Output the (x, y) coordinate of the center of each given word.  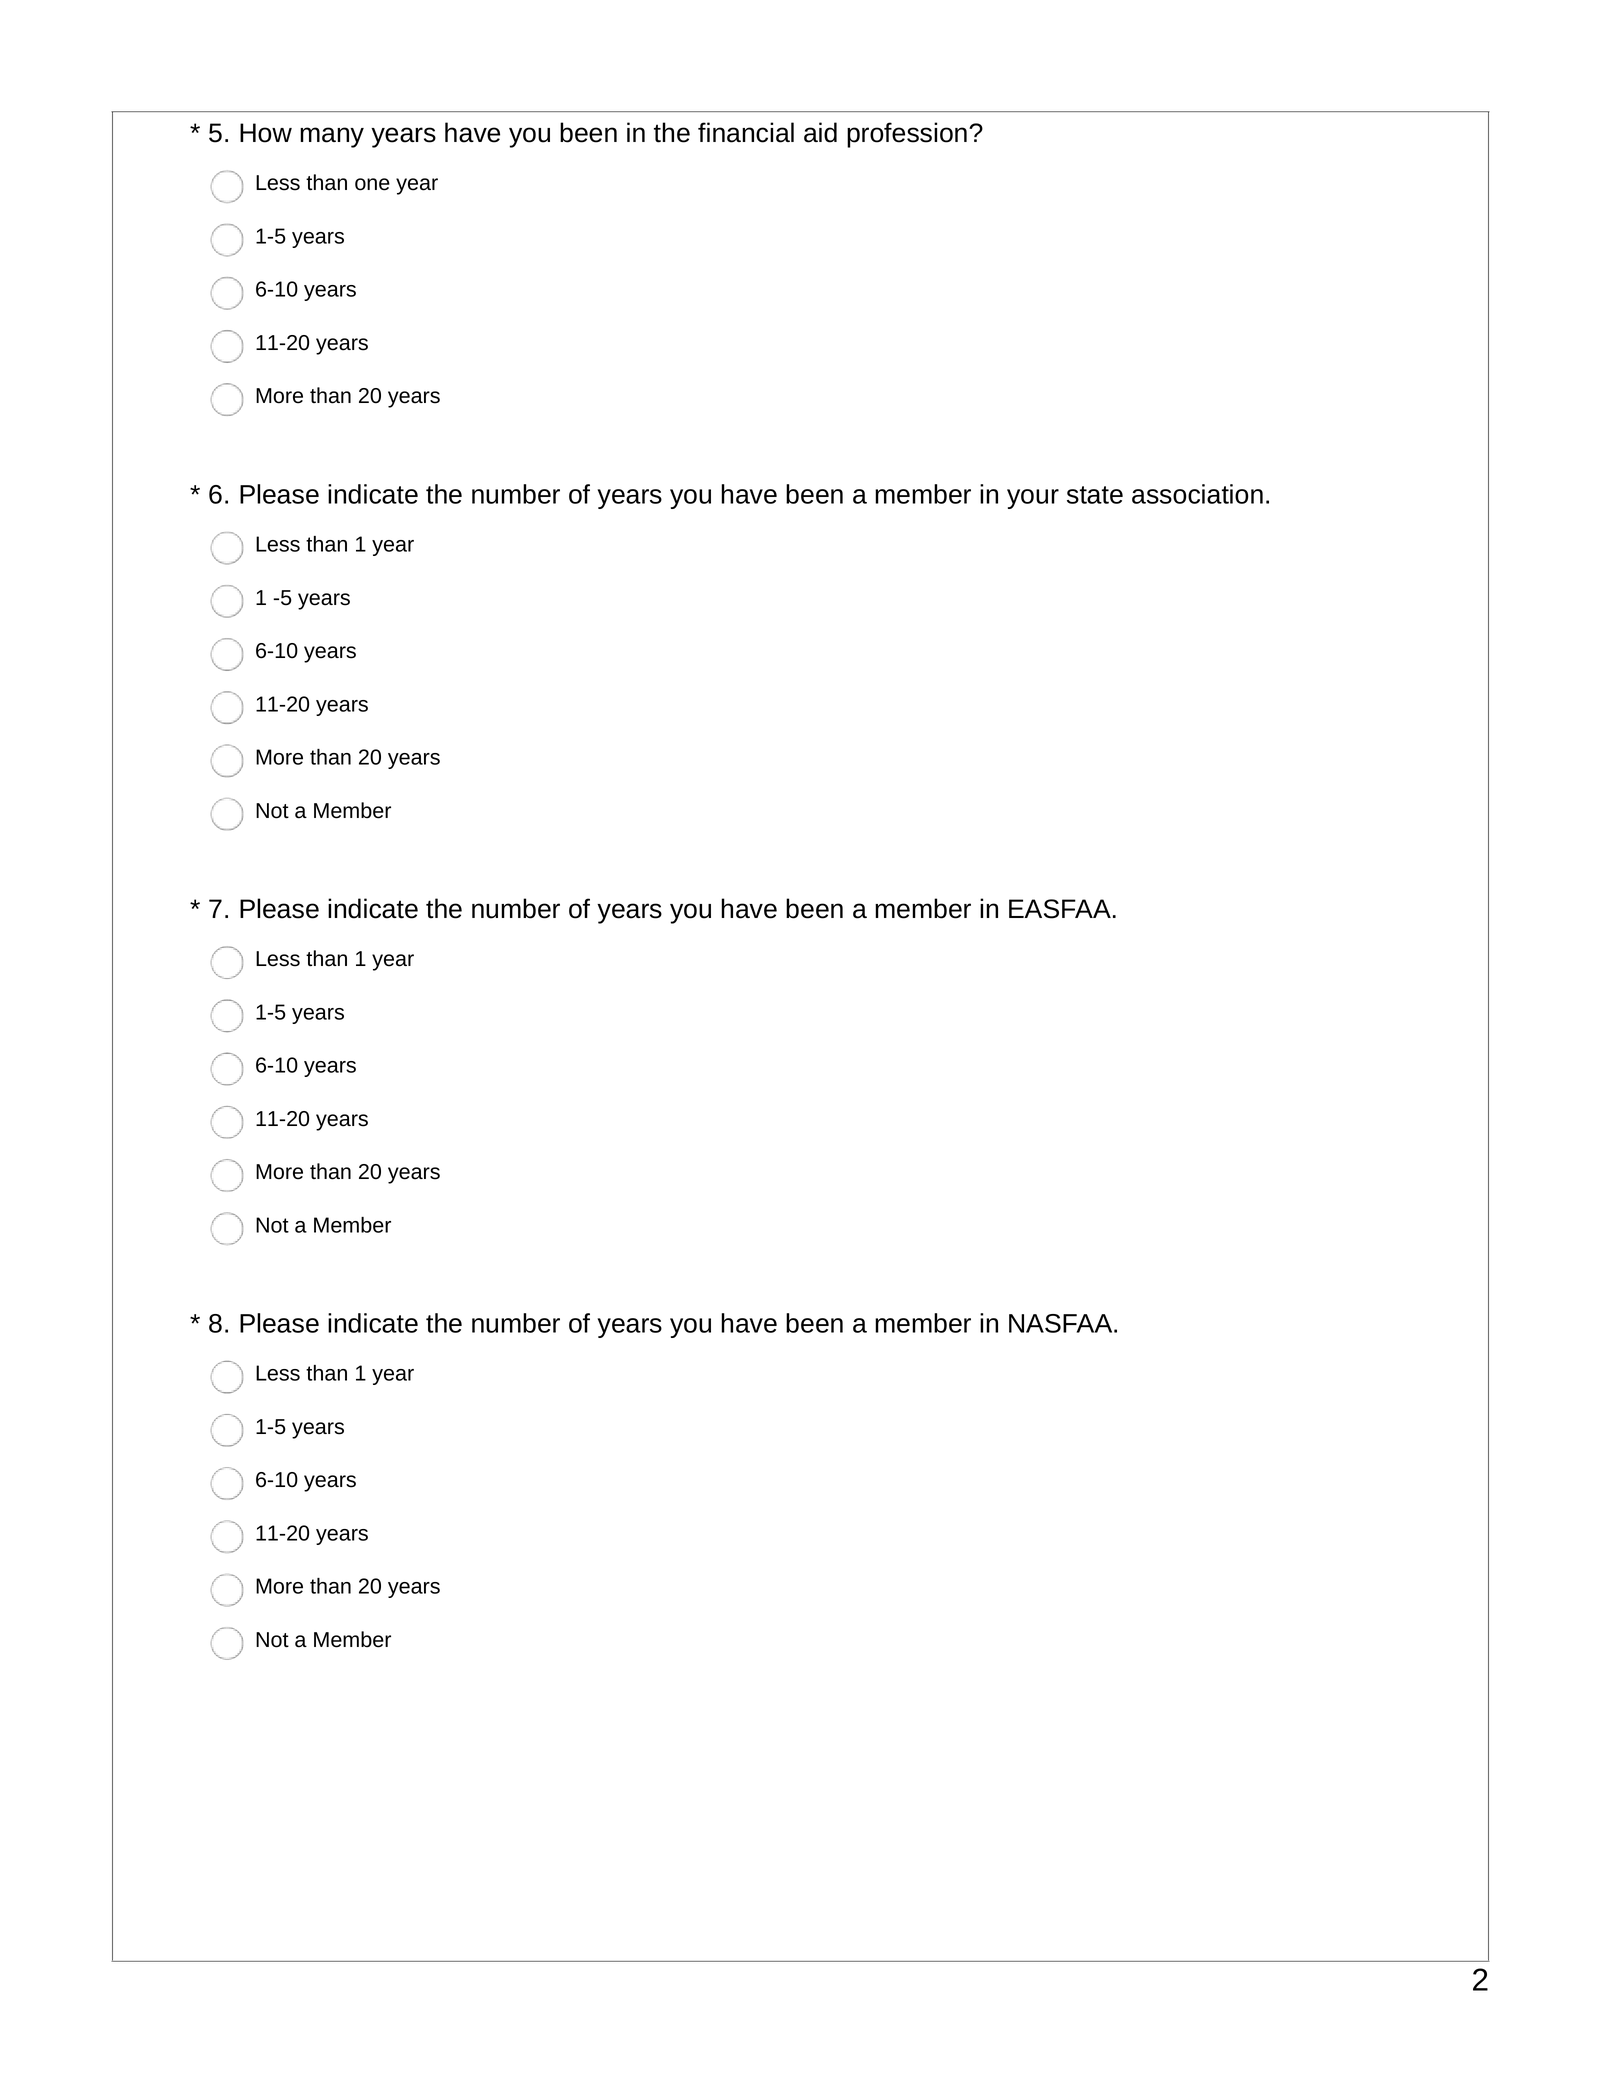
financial (746, 132)
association (1197, 494)
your (1033, 499)
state (1095, 495)
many (332, 137)
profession (907, 135)
